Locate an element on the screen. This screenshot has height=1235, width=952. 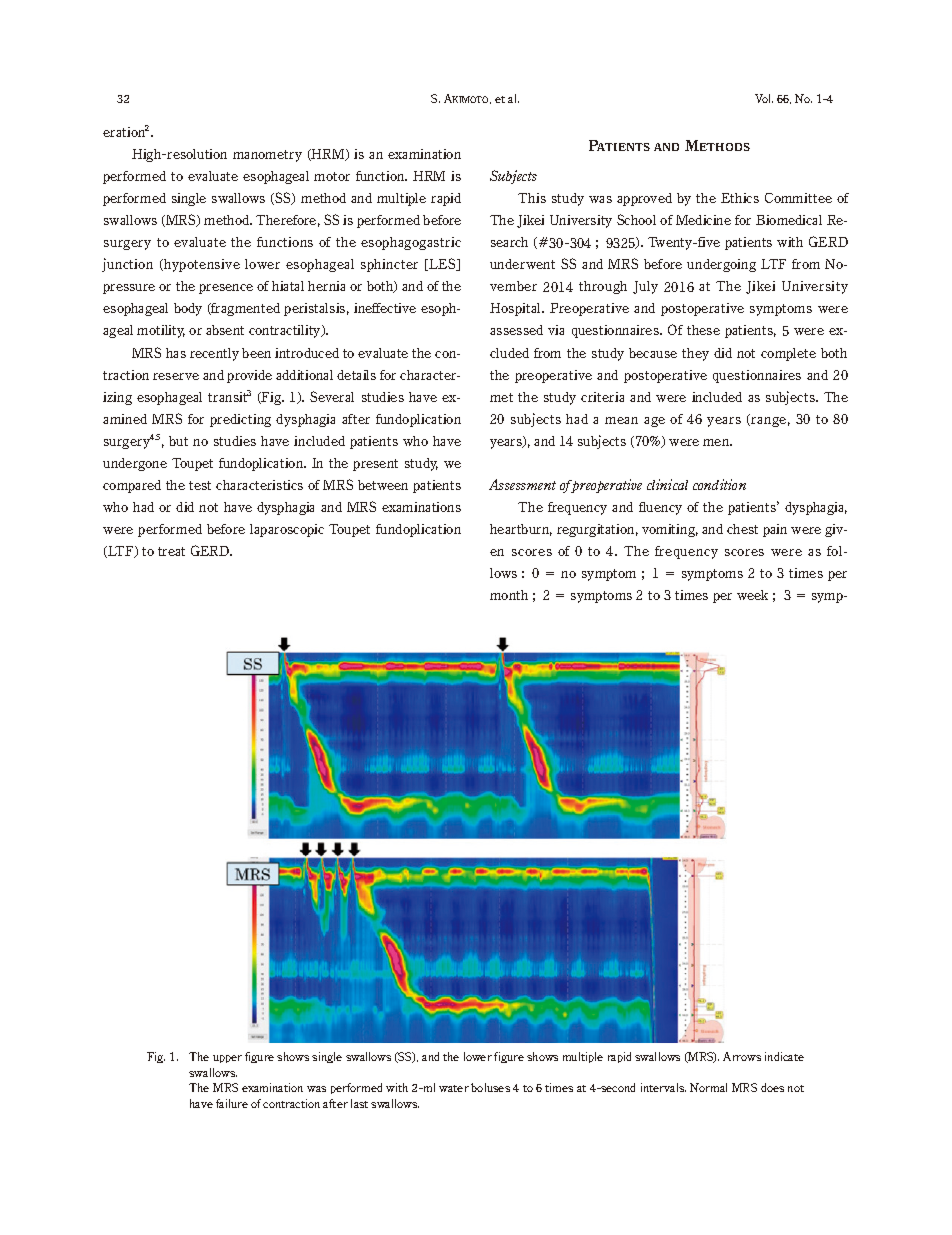
Vol is located at coordinates (764, 98).
